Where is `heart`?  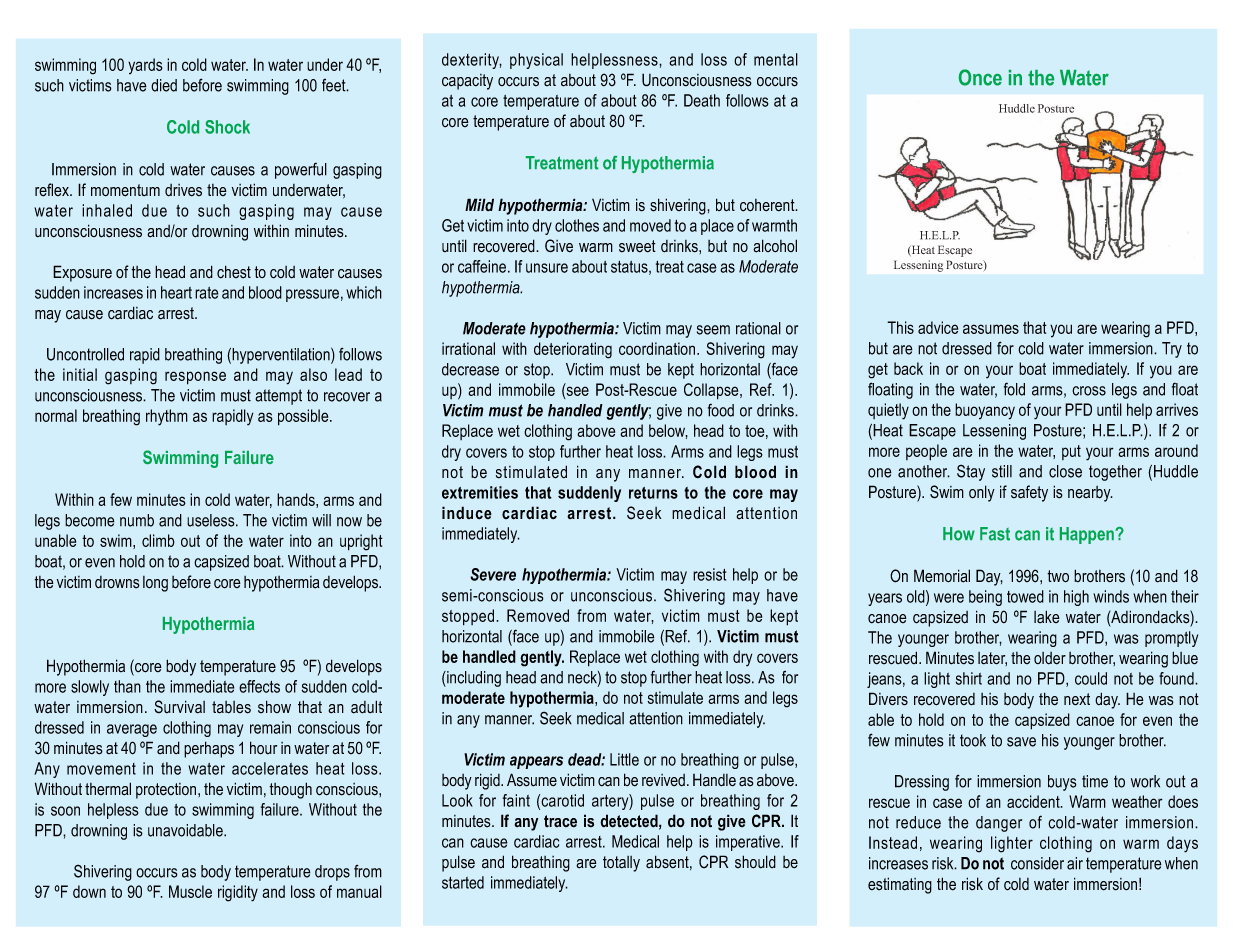 heart is located at coordinates (176, 292).
